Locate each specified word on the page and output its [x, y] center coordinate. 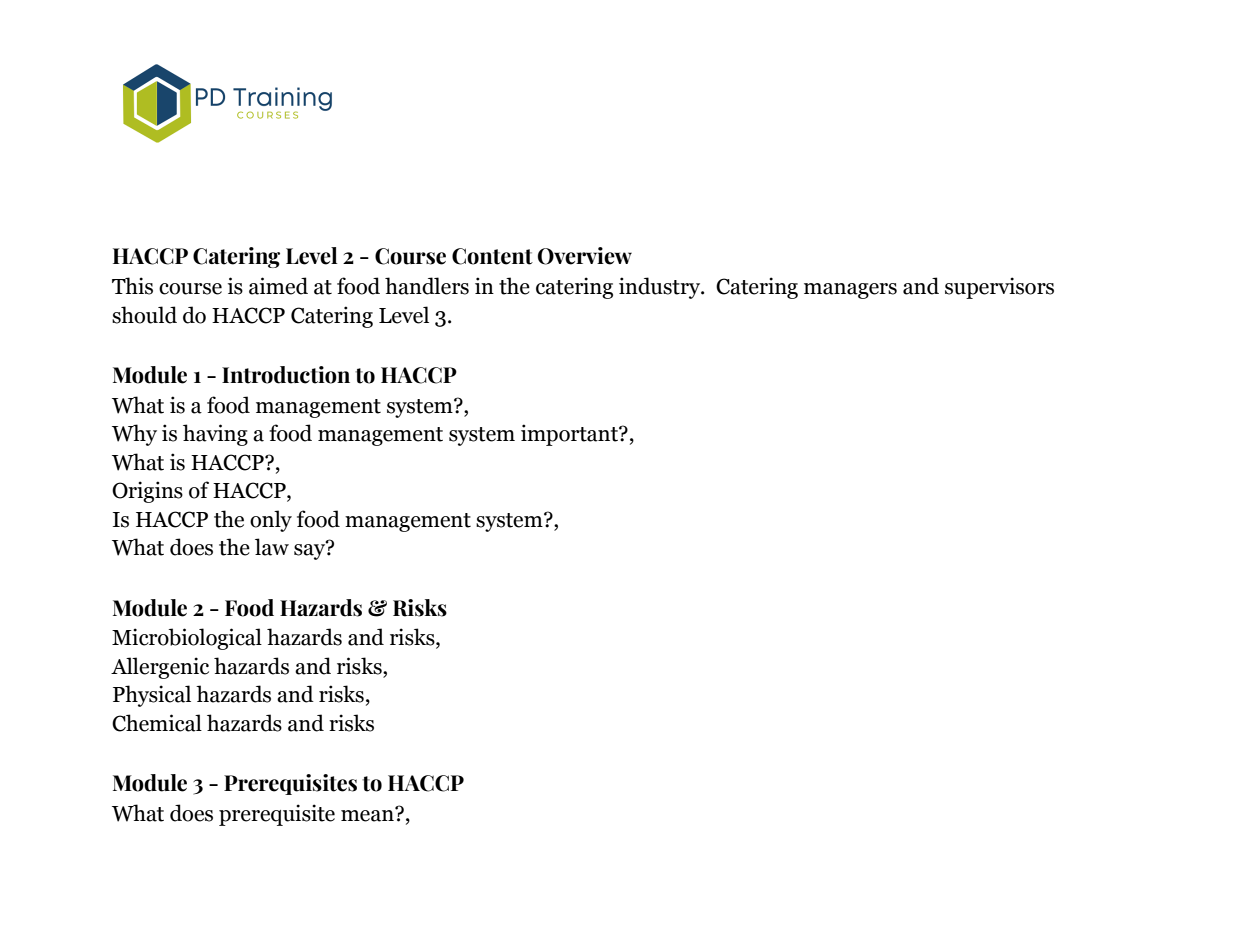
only [271, 521]
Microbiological [187, 639]
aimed [278, 286]
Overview [585, 256]
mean [368, 815]
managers [850, 291]
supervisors [999, 288]
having [215, 435]
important [570, 435]
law [272, 547]
